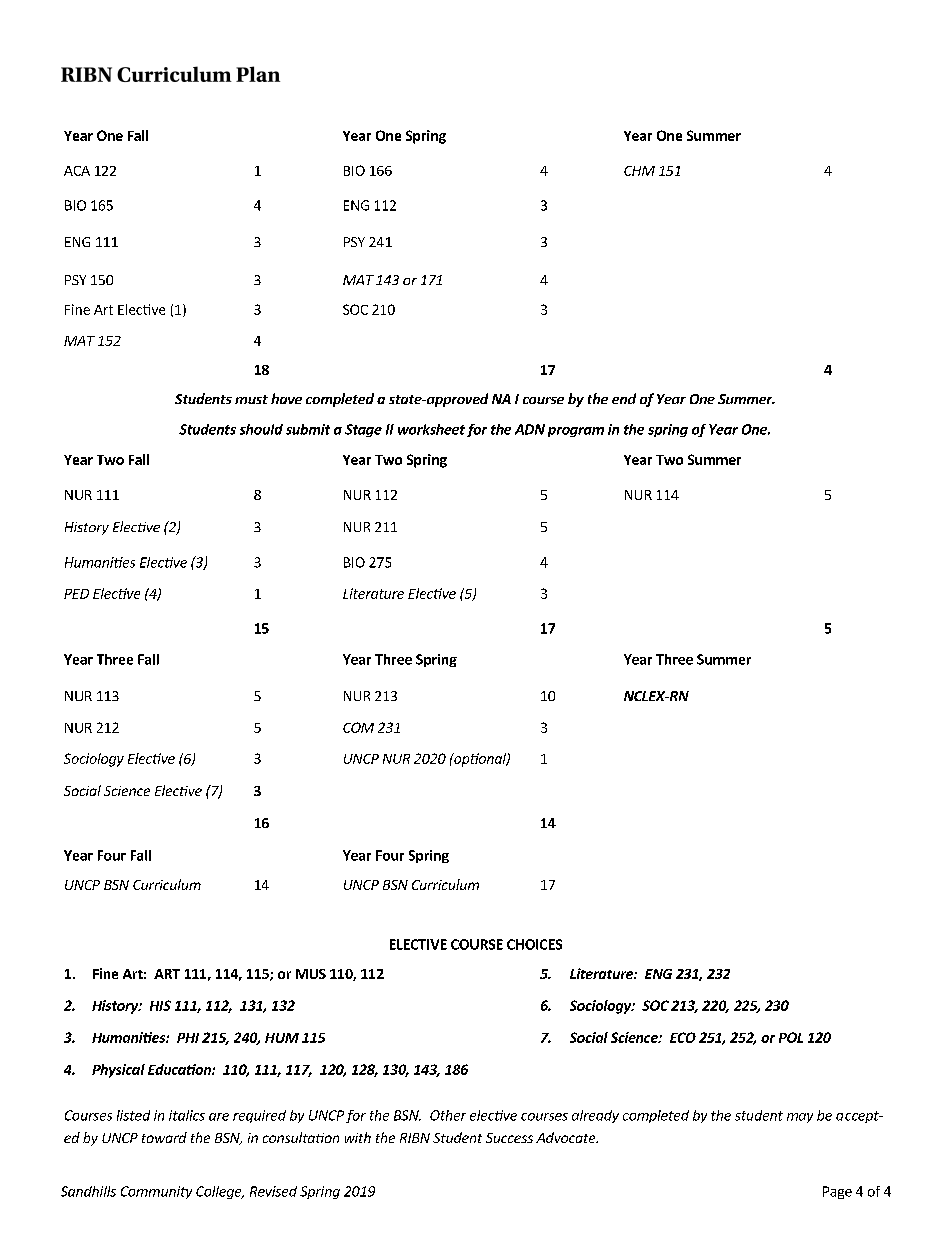 This document has height=1233, width=952. What do you see at coordinates (76, 594) in the document?
I see `PED` at bounding box center [76, 594].
